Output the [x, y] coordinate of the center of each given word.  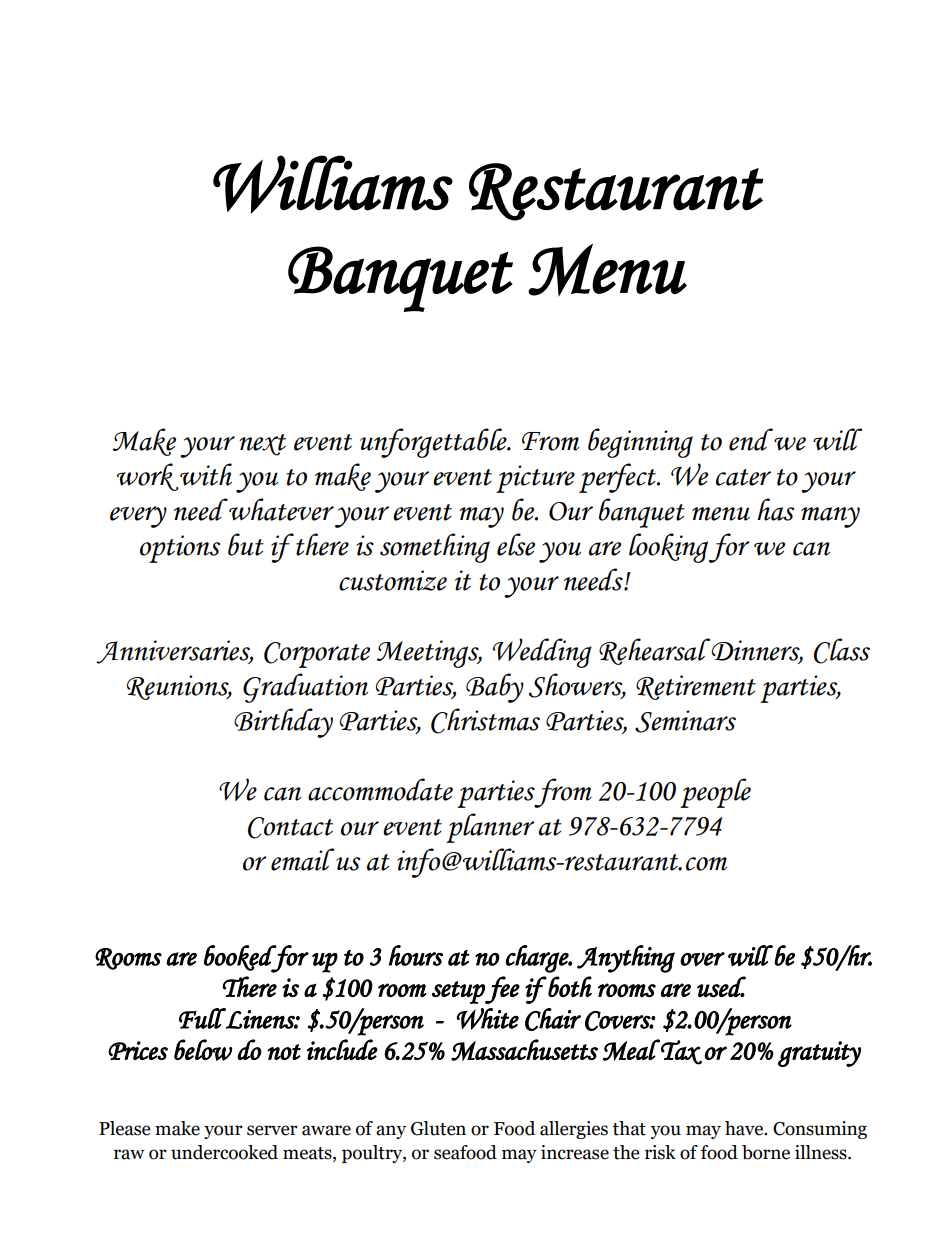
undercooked [224, 1152]
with [205, 476]
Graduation [305, 688]
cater [743, 477]
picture [535, 479]
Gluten [438, 1128]
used [721, 987]
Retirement [696, 687]
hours [416, 955]
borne [766, 1152]
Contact [290, 828]
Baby [495, 688]
